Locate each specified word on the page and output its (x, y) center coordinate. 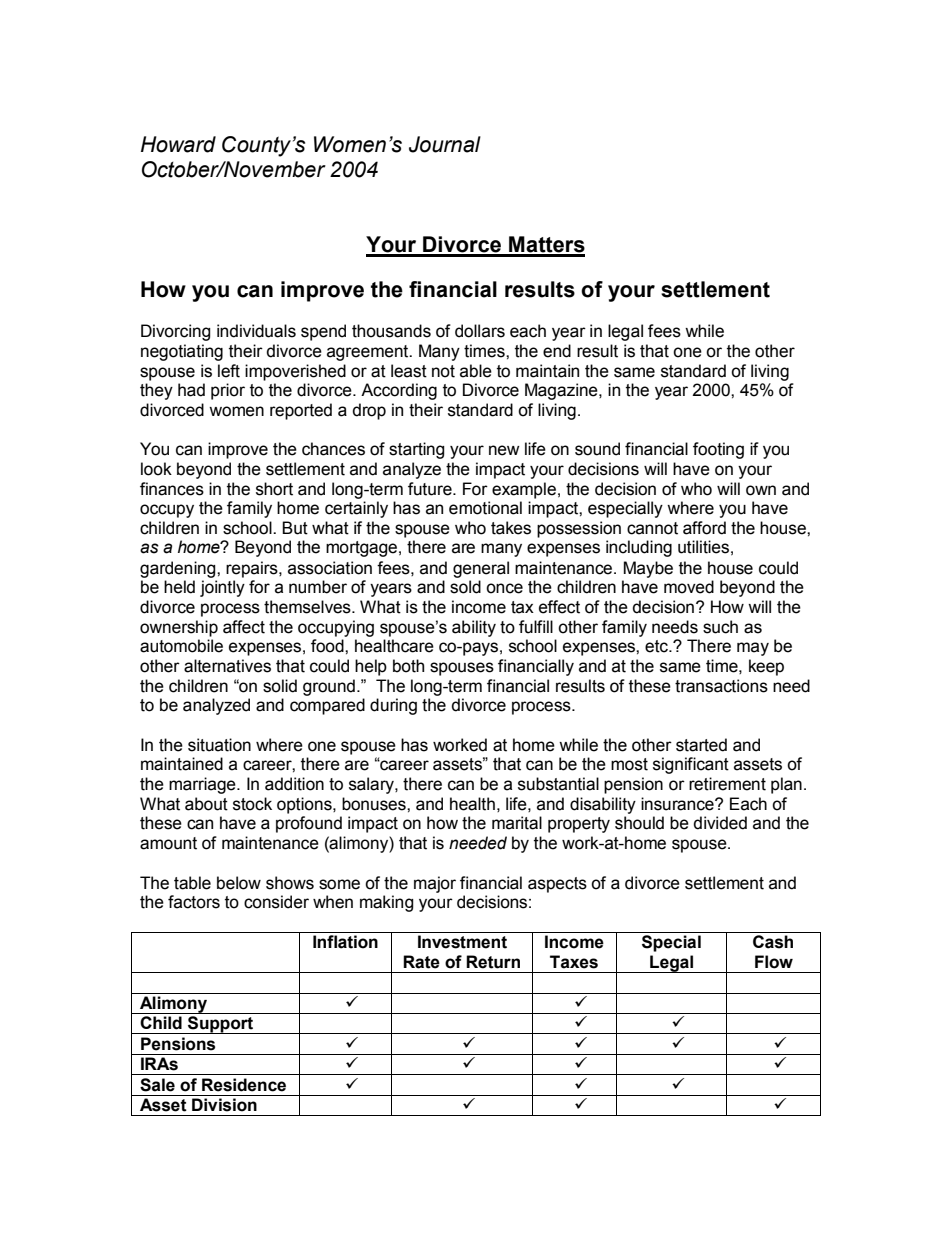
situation (219, 745)
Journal (445, 144)
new (504, 450)
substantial (558, 784)
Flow (774, 962)
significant (691, 765)
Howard (178, 144)
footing (718, 450)
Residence (244, 1085)
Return (493, 962)
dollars (480, 331)
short (274, 489)
